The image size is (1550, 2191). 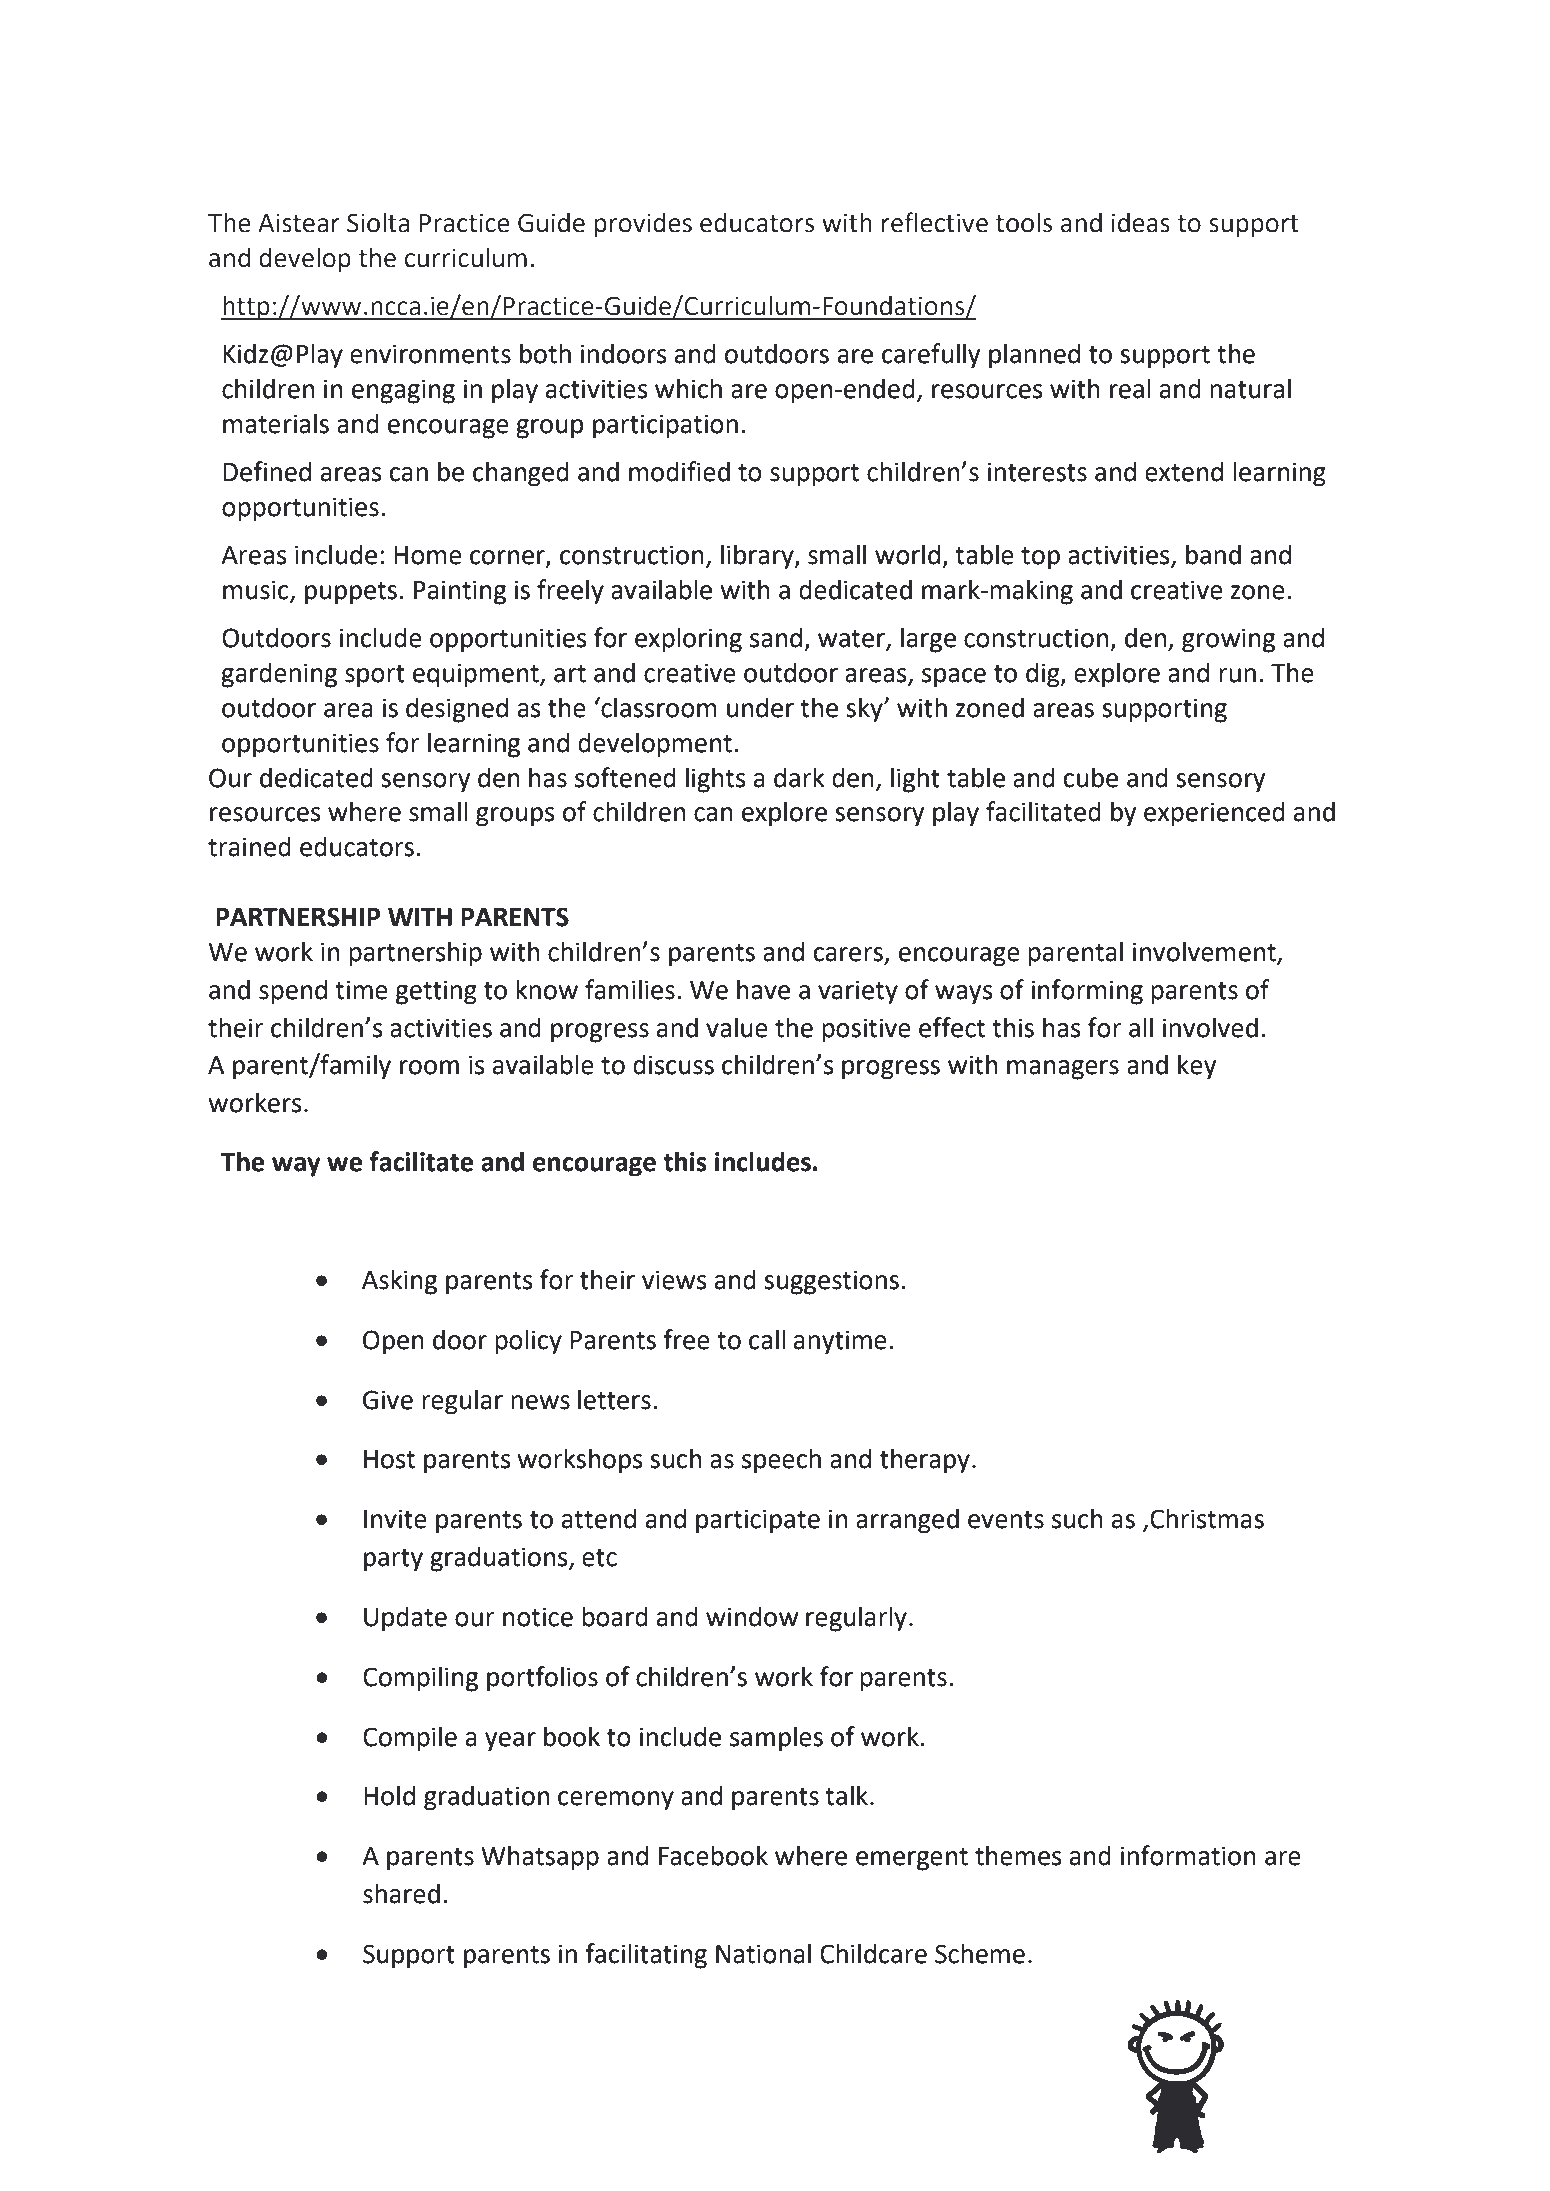 I want to click on Christmas, so click(x=1207, y=1518).
